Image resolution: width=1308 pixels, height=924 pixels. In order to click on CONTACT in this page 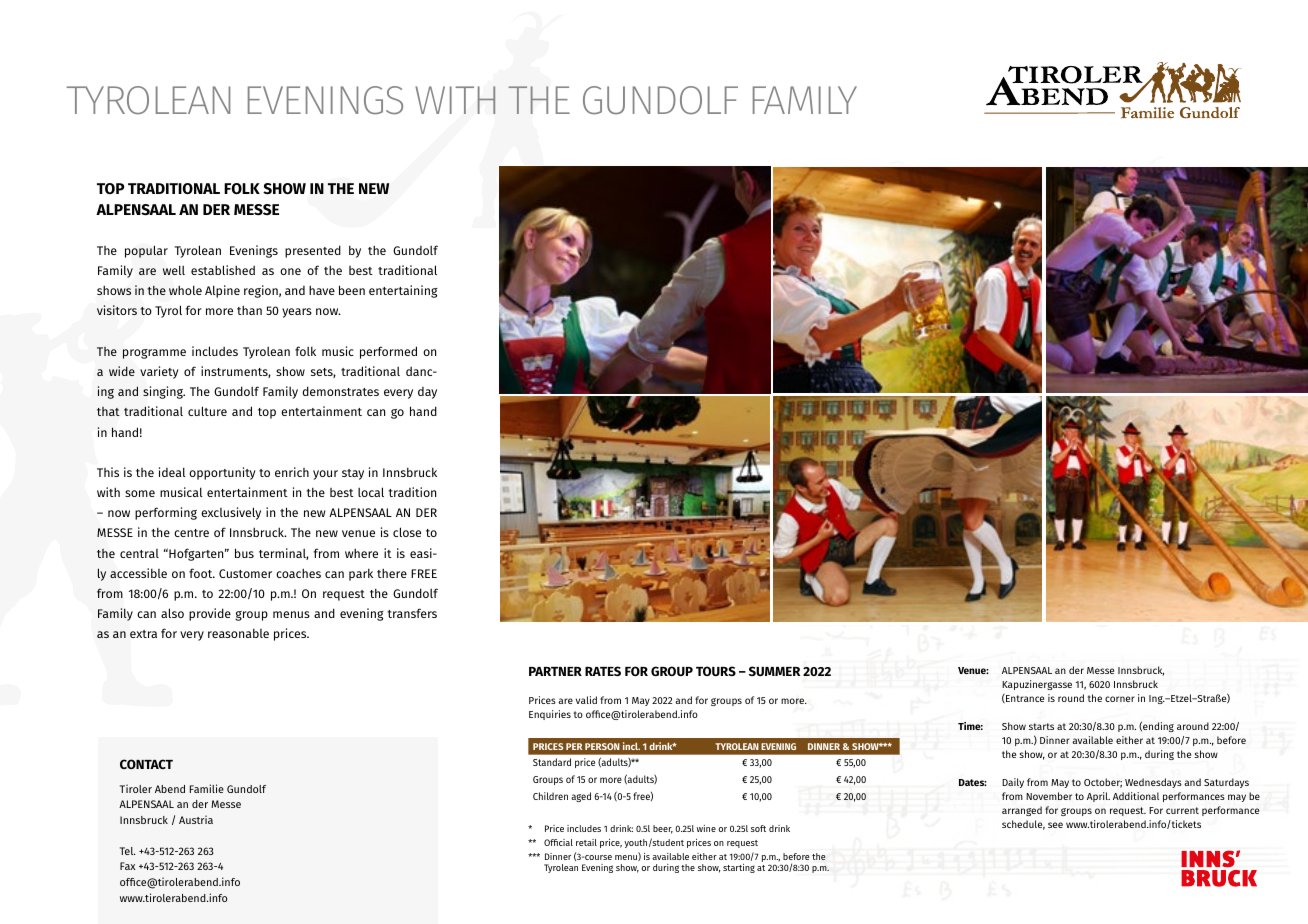, I will do `click(146, 764)`.
